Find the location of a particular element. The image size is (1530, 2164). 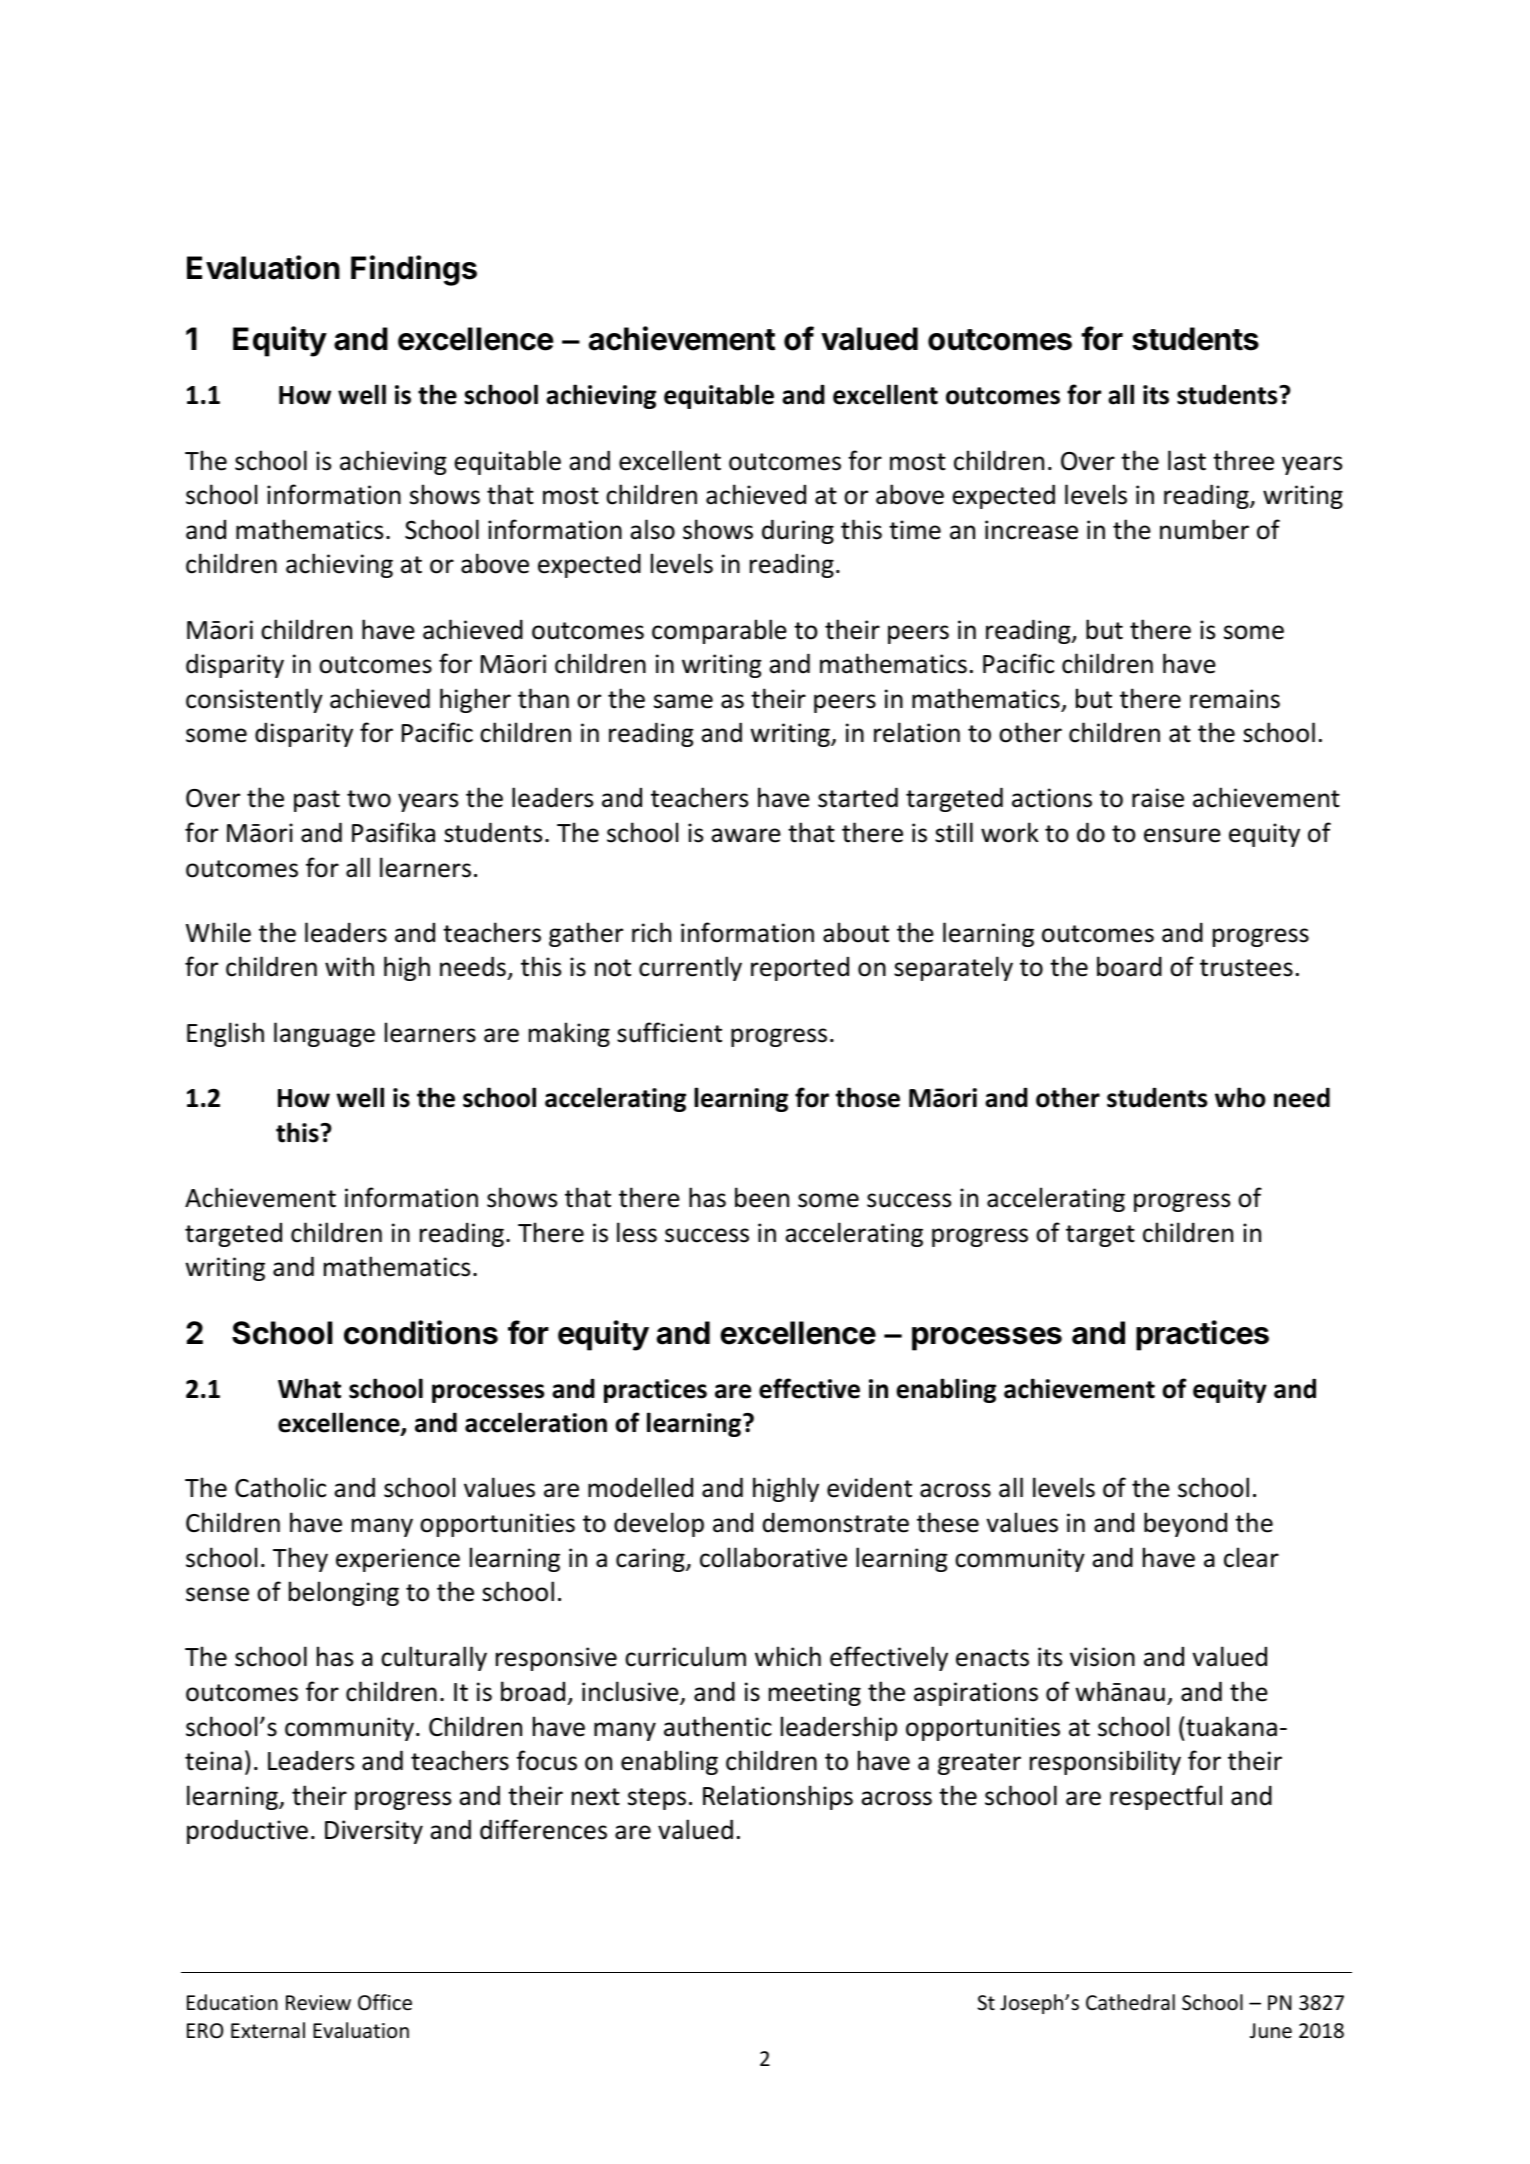

language is located at coordinates (324, 1034).
